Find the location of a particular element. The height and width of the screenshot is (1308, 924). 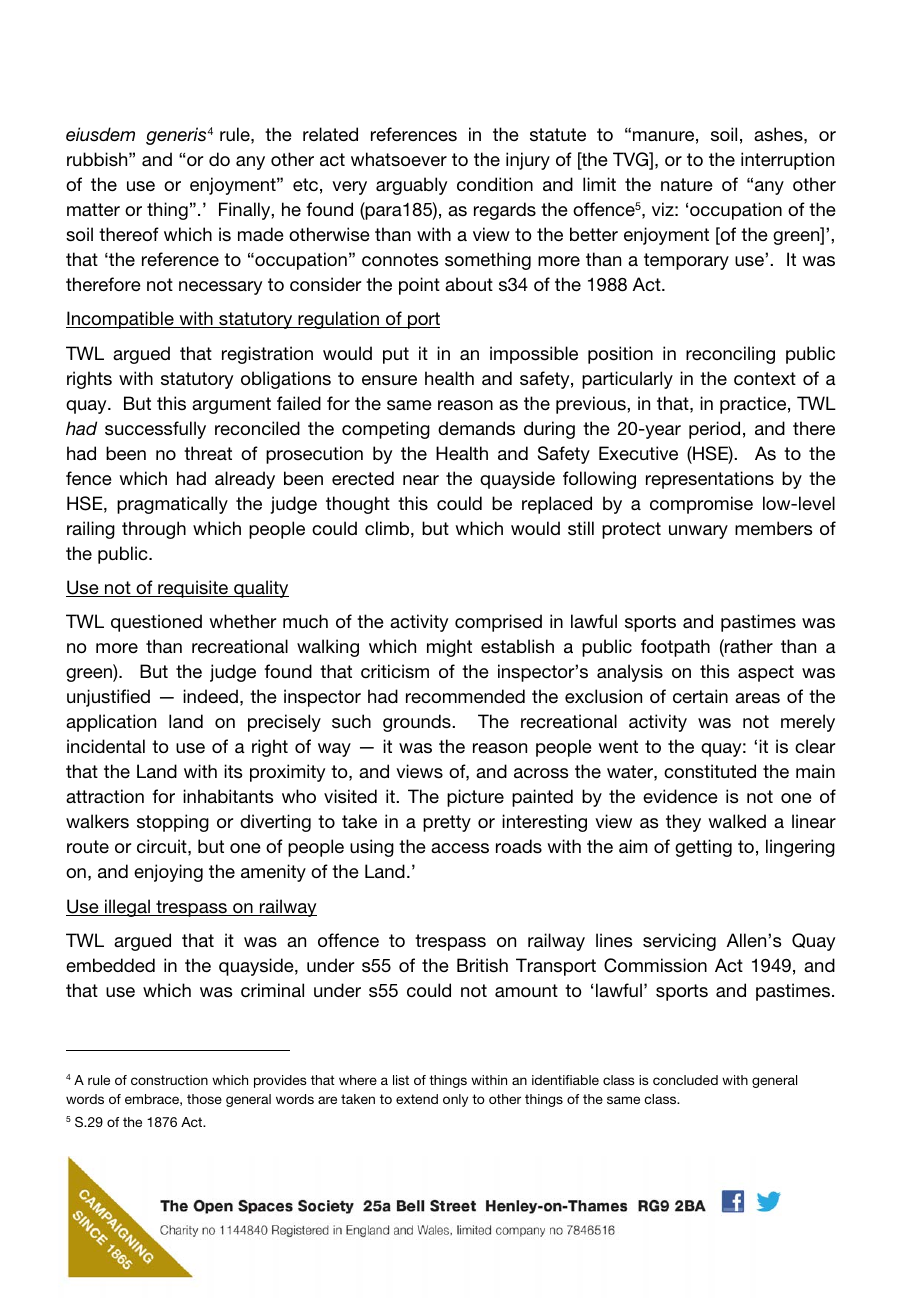

matter is located at coordinates (93, 210).
